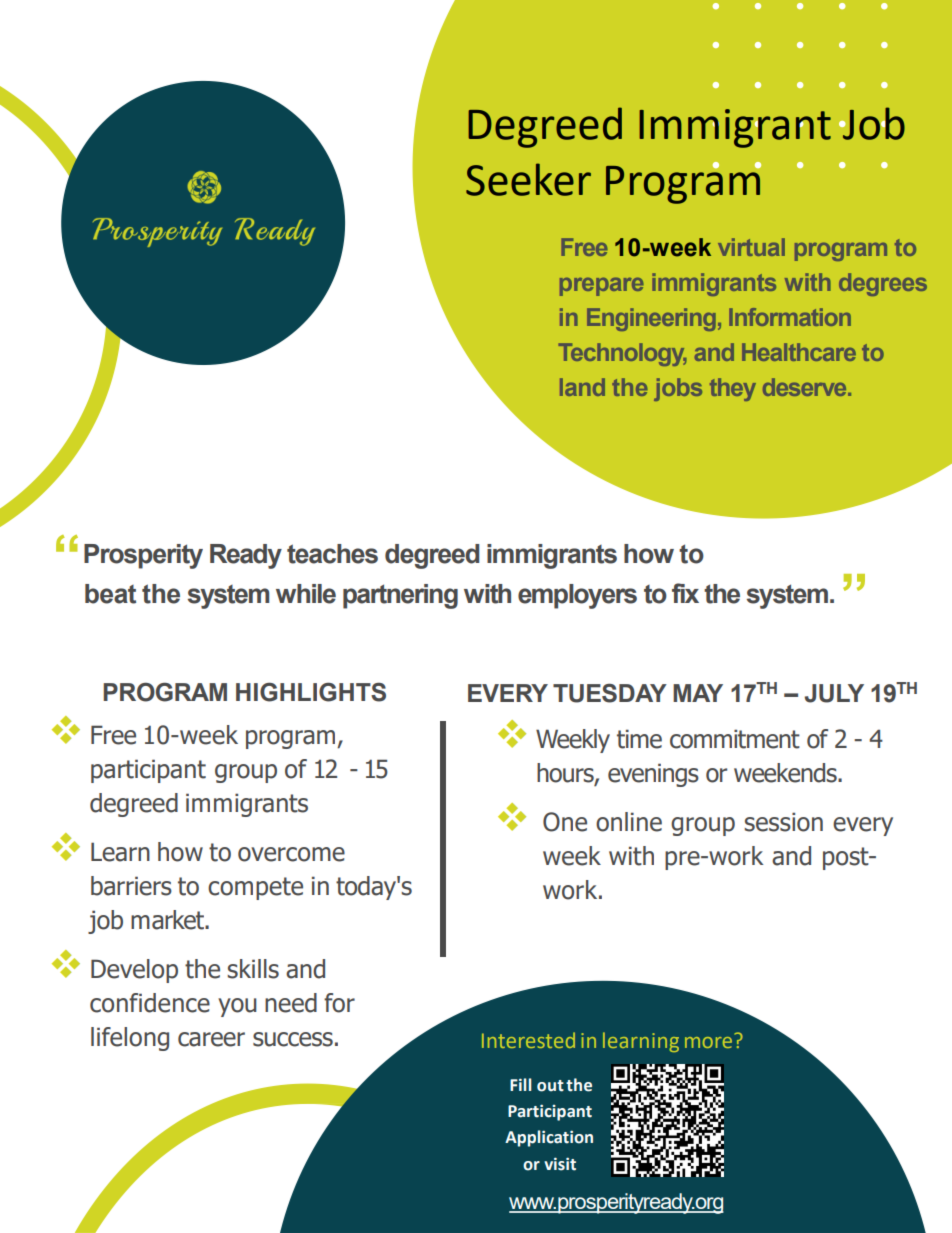 The height and width of the screenshot is (1233, 952). Describe the element at coordinates (311, 692) in the screenshot. I see `HIGHLIGHTS` at that location.
